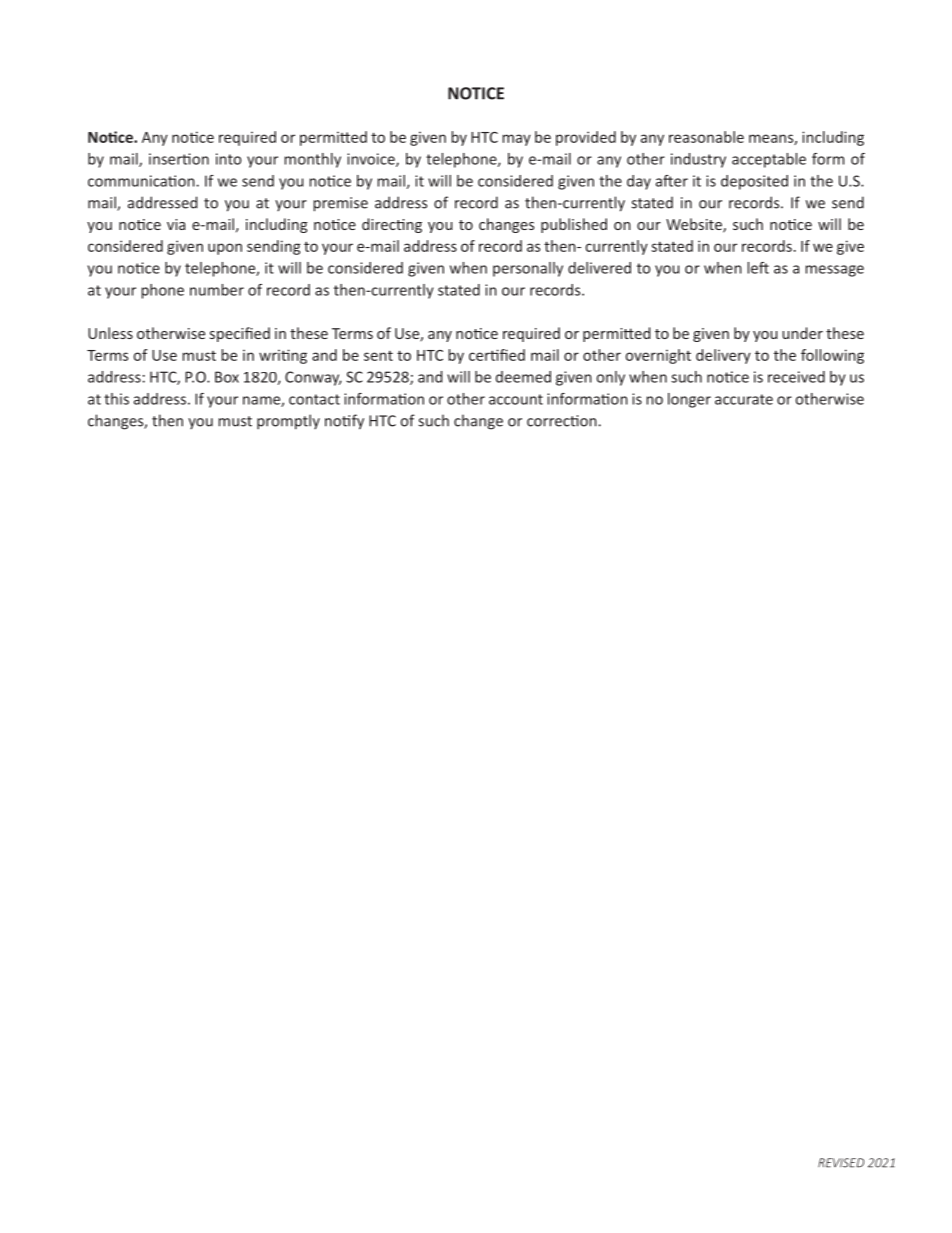 Image resolution: width=952 pixels, height=1233 pixels. Describe the element at coordinates (841, 1163) in the screenshot. I see `REVISED` at that location.
